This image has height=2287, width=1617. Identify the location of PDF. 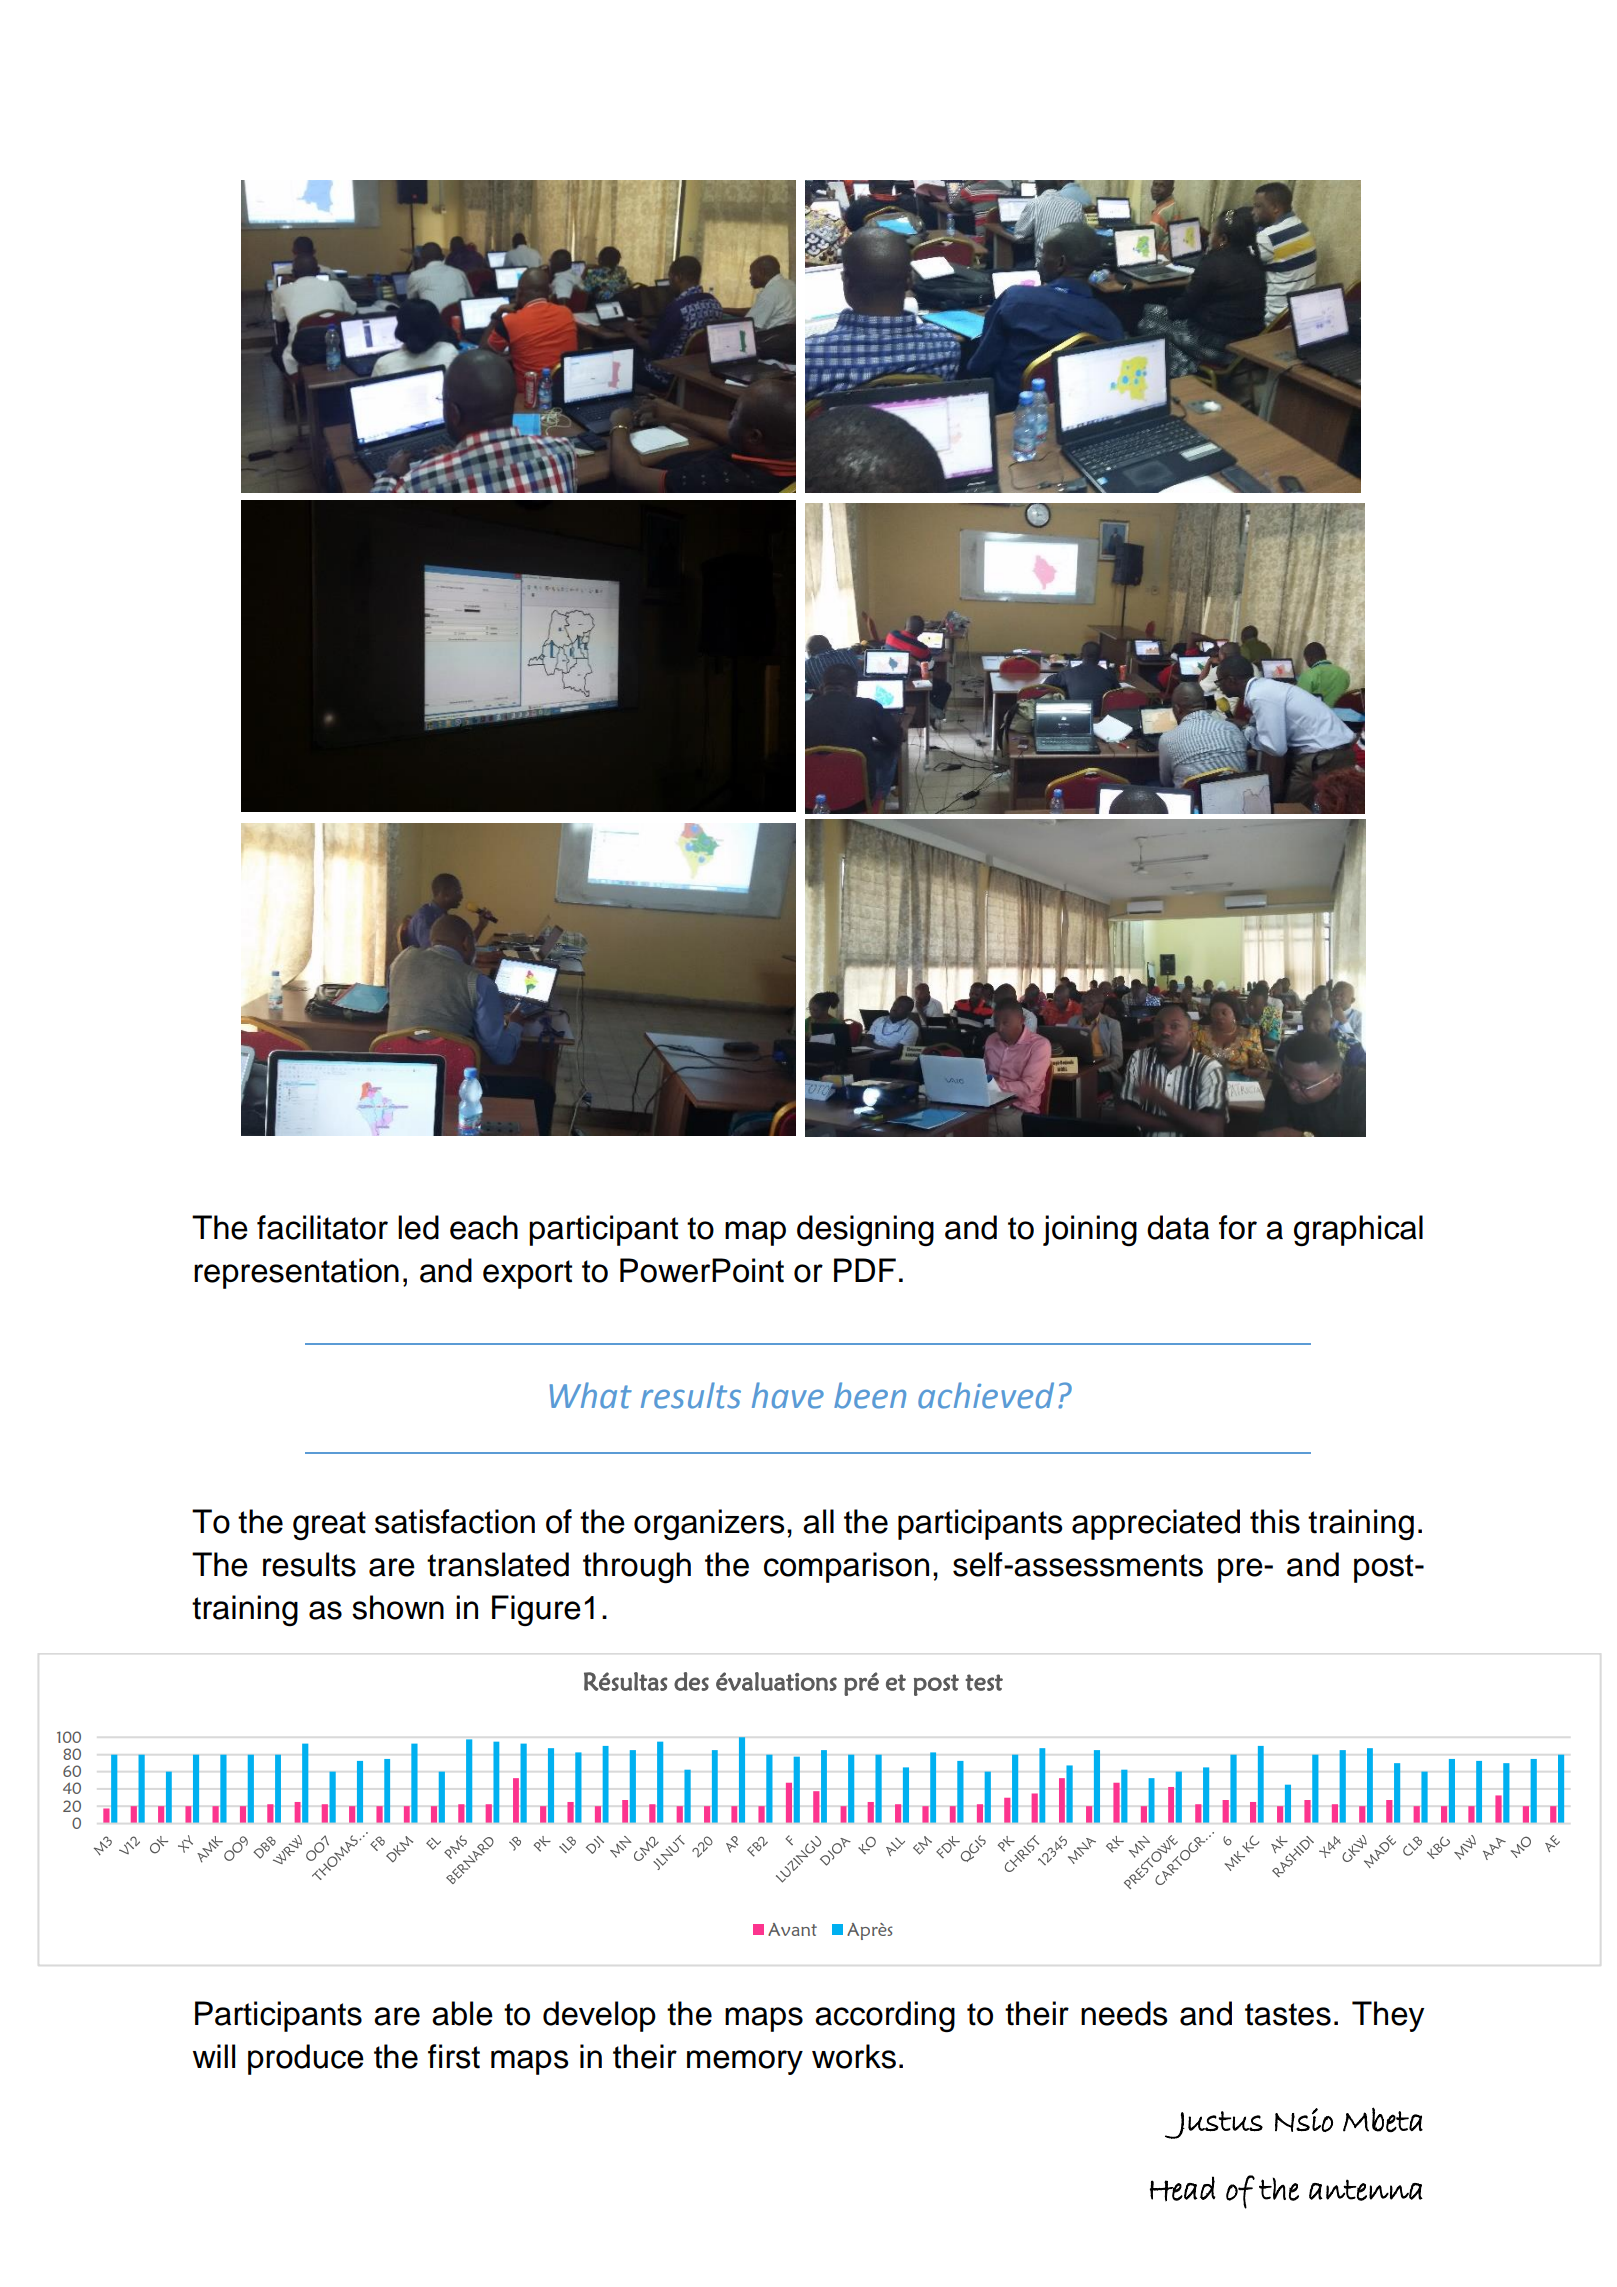
(865, 1270).
